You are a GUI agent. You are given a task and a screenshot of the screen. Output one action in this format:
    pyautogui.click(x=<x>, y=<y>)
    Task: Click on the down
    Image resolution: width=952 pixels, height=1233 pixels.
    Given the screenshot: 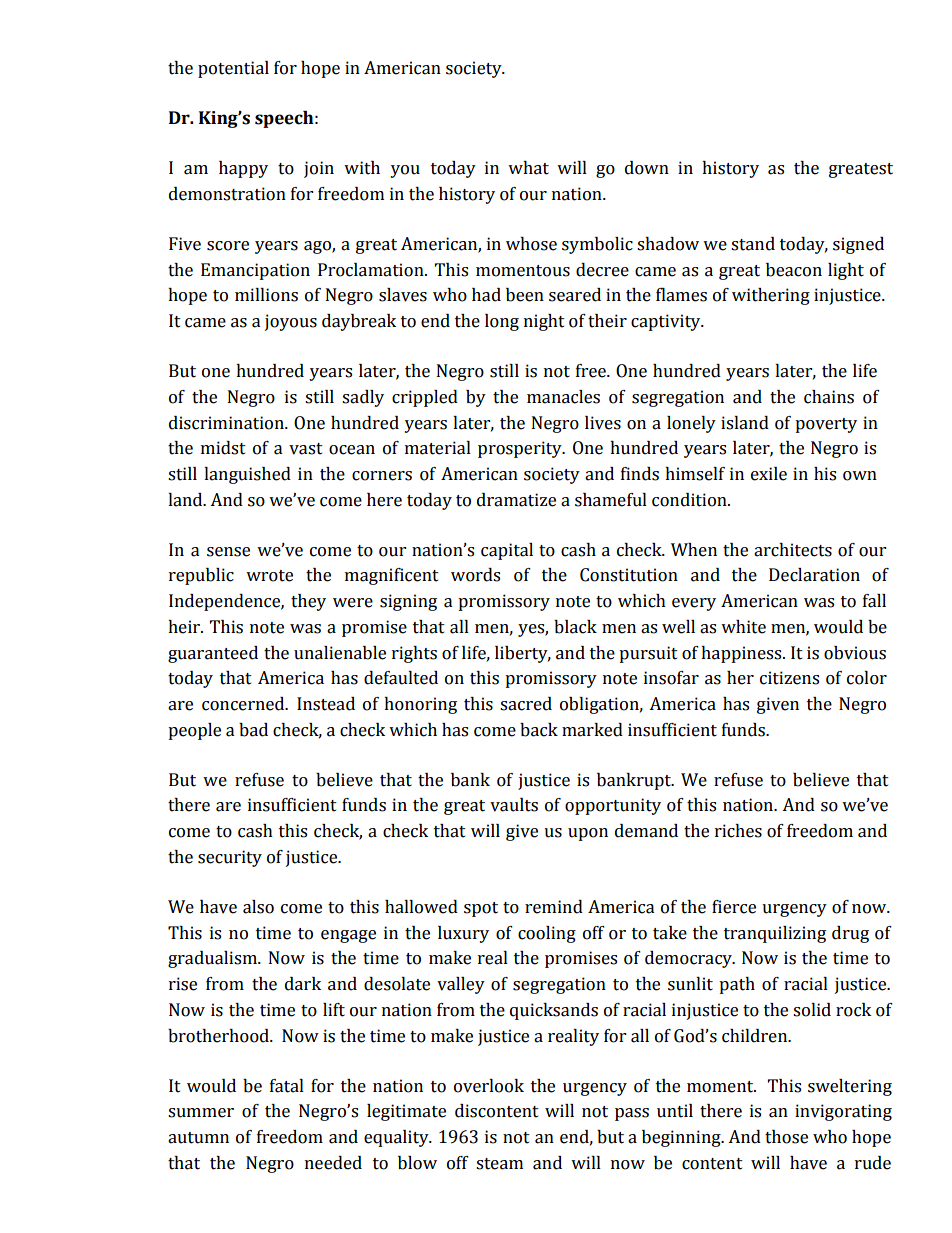 What is the action you would take?
    pyautogui.click(x=647, y=168)
